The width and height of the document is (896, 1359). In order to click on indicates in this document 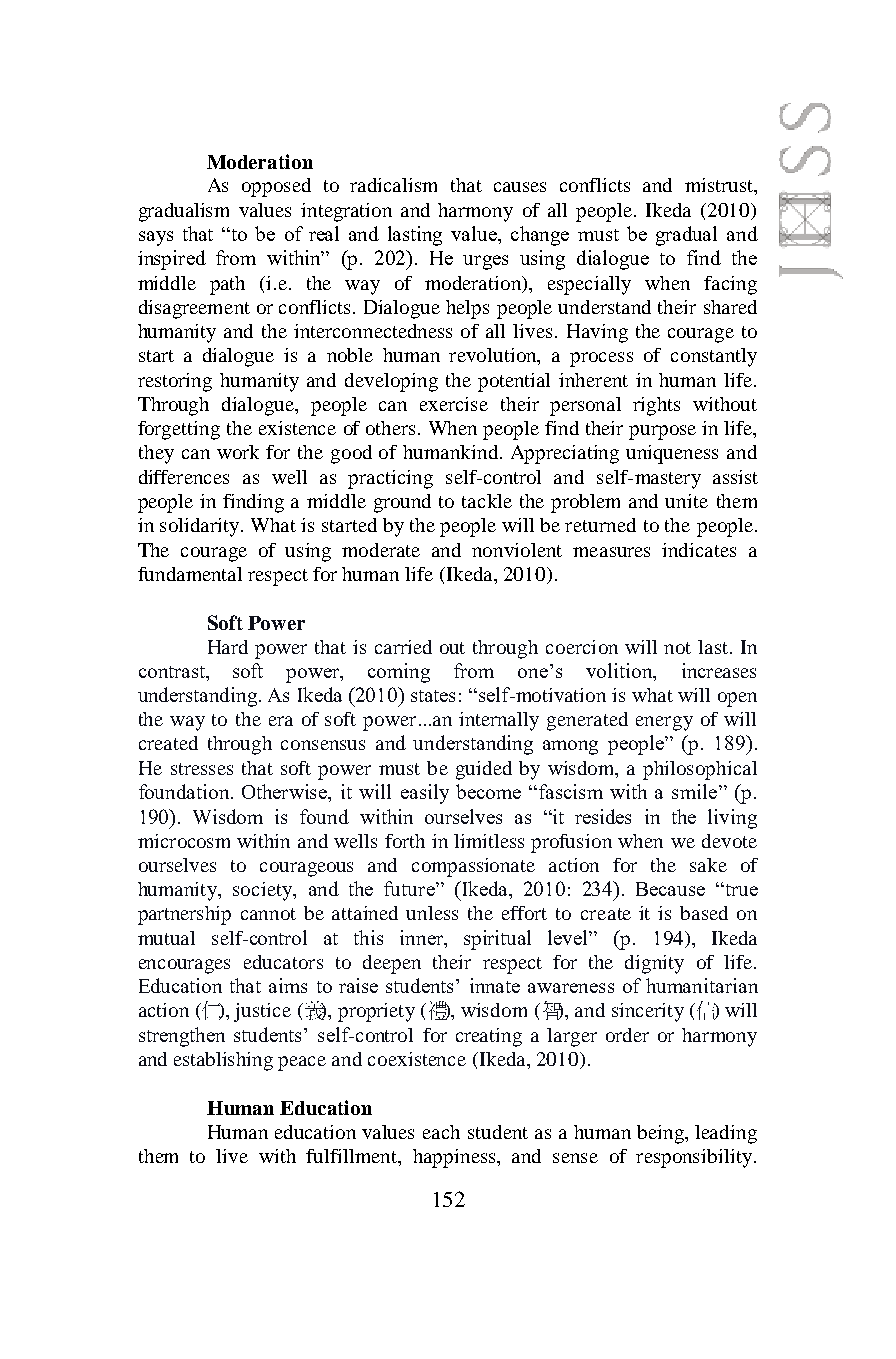, I will do `click(699, 550)`.
